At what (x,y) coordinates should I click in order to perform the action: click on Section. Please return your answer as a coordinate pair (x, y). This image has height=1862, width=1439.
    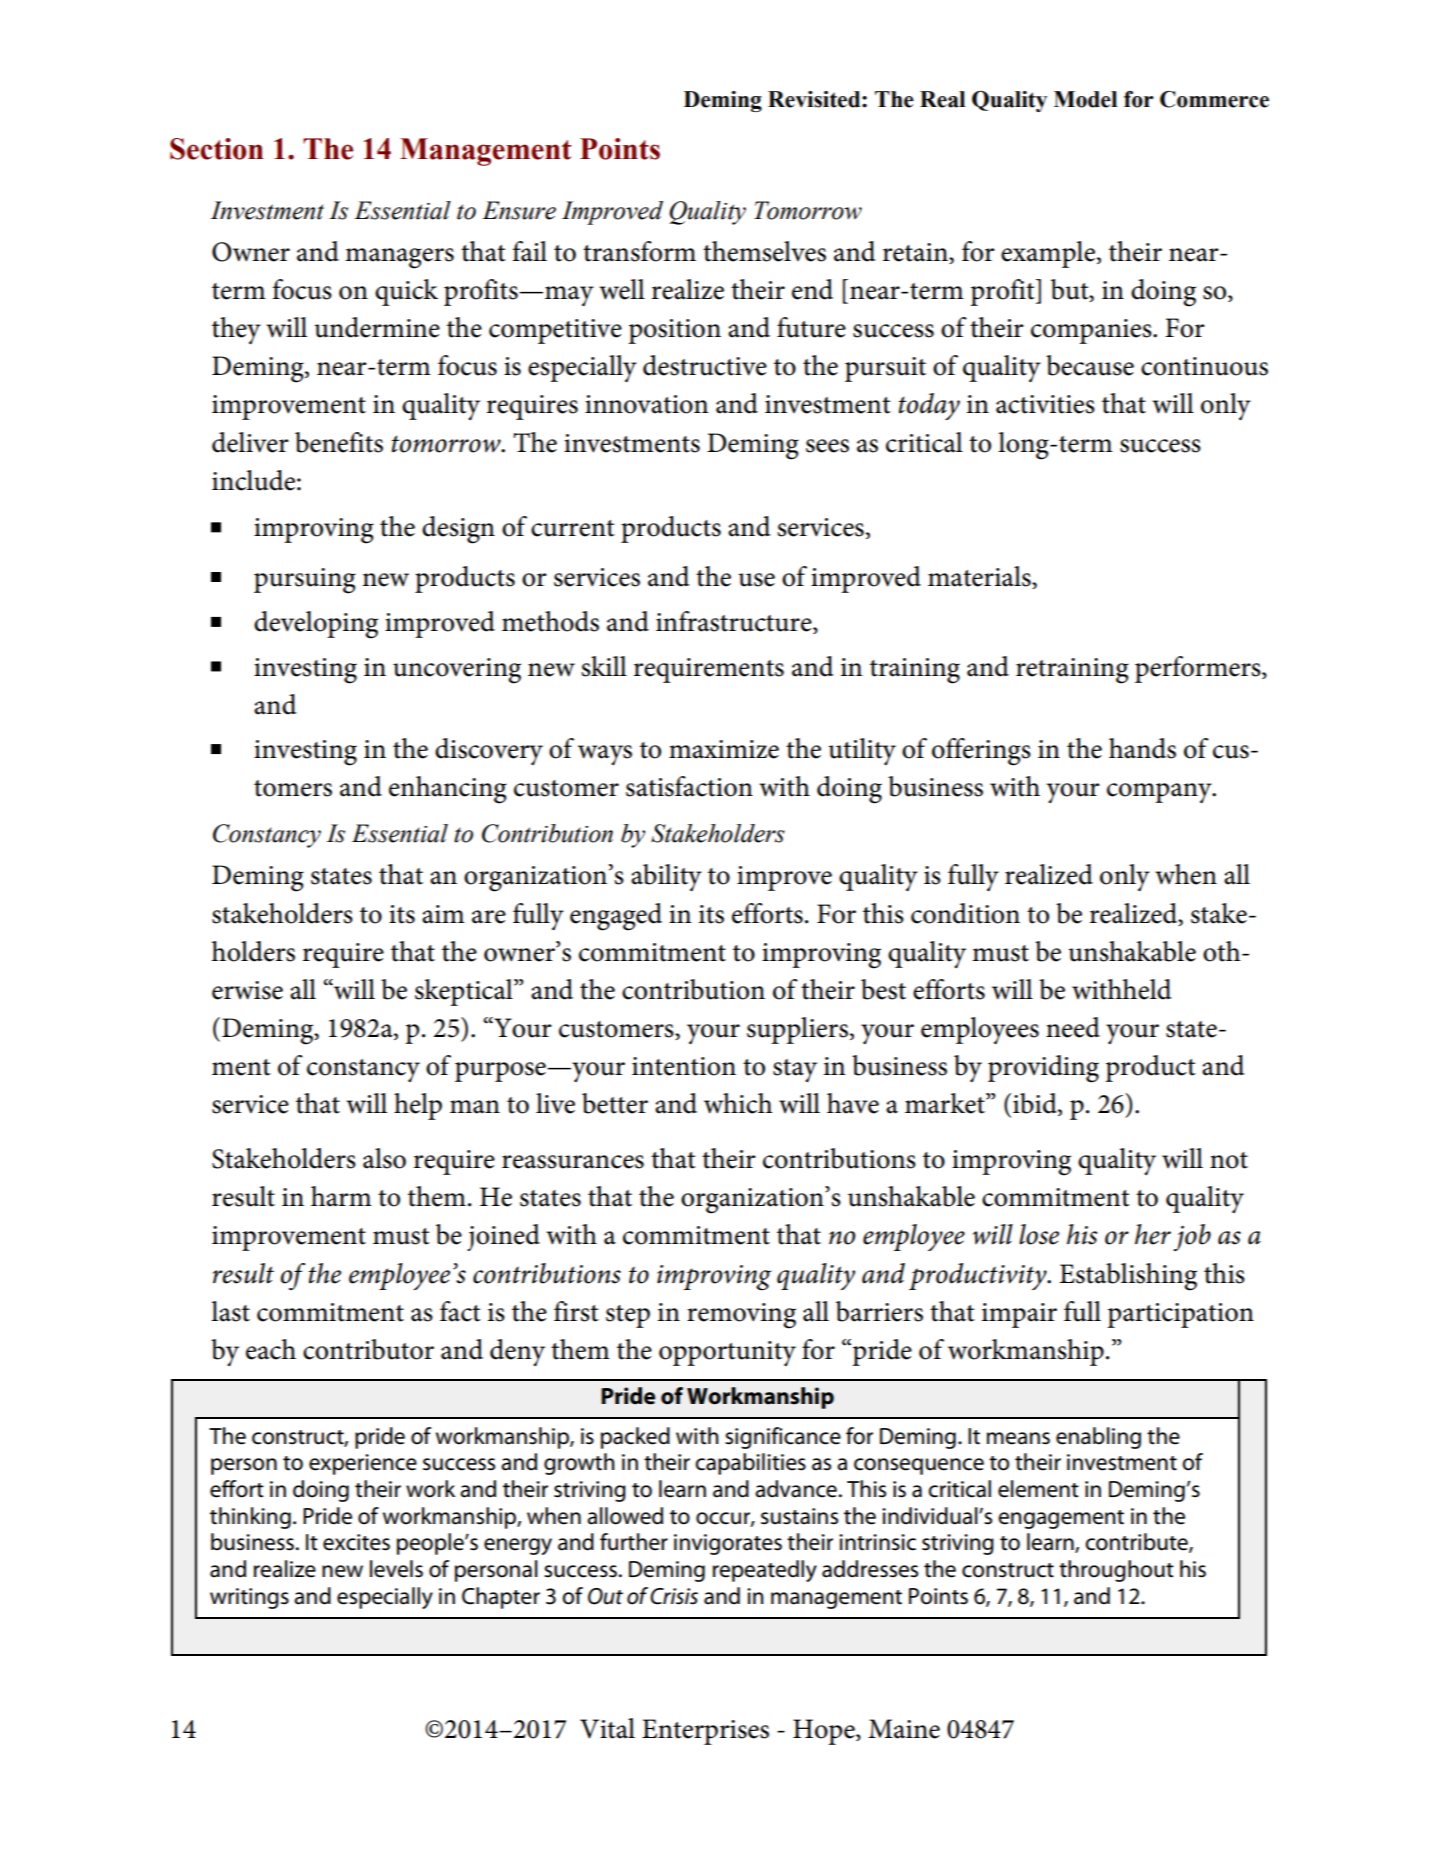
    Looking at the image, I should click on (217, 149).
